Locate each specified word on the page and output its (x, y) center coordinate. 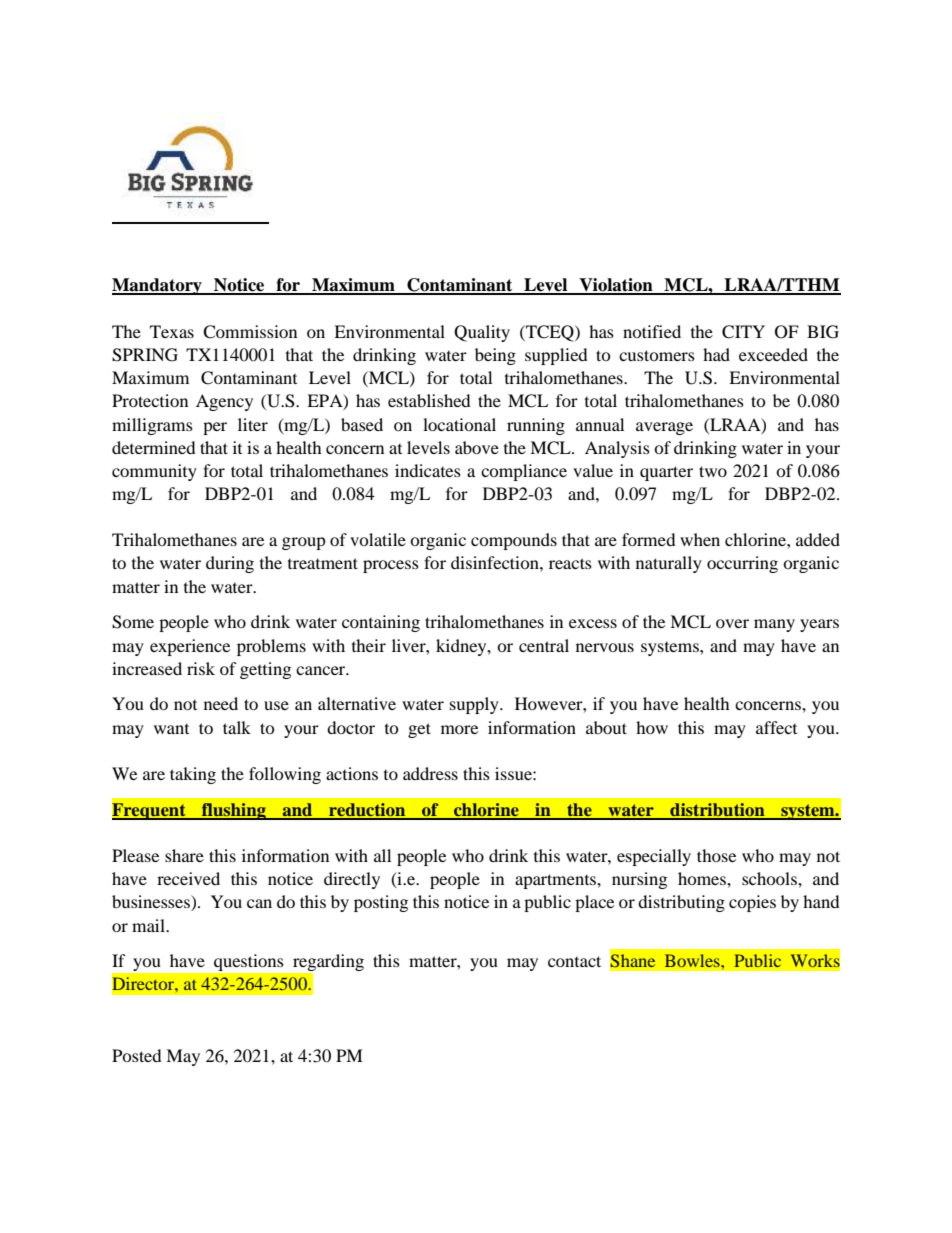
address (430, 773)
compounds (514, 541)
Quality (482, 333)
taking (193, 775)
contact (574, 961)
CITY (743, 332)
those (716, 855)
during (230, 564)
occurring (742, 564)
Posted (137, 1055)
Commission (250, 332)
